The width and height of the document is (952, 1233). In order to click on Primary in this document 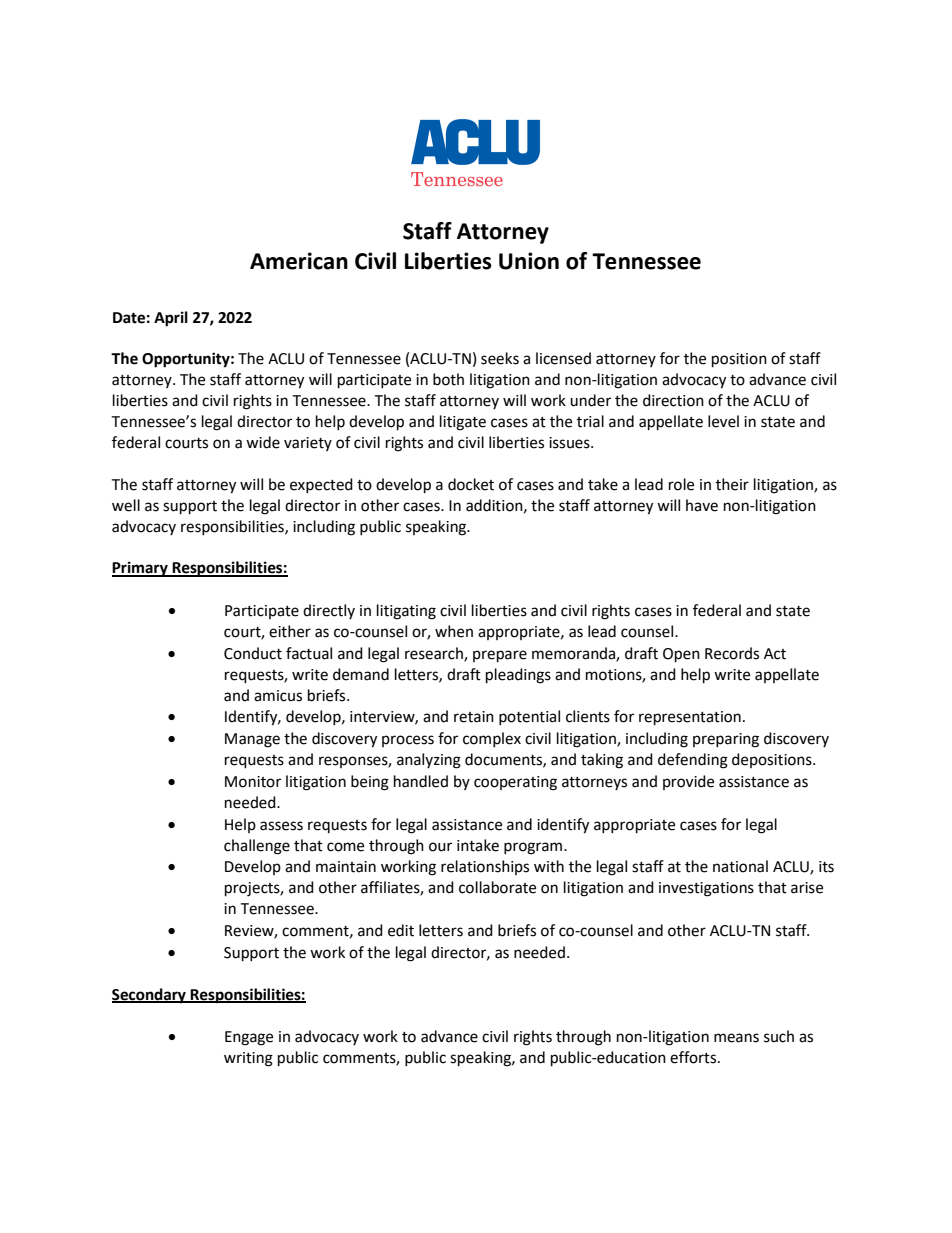, I will do `click(141, 569)`.
